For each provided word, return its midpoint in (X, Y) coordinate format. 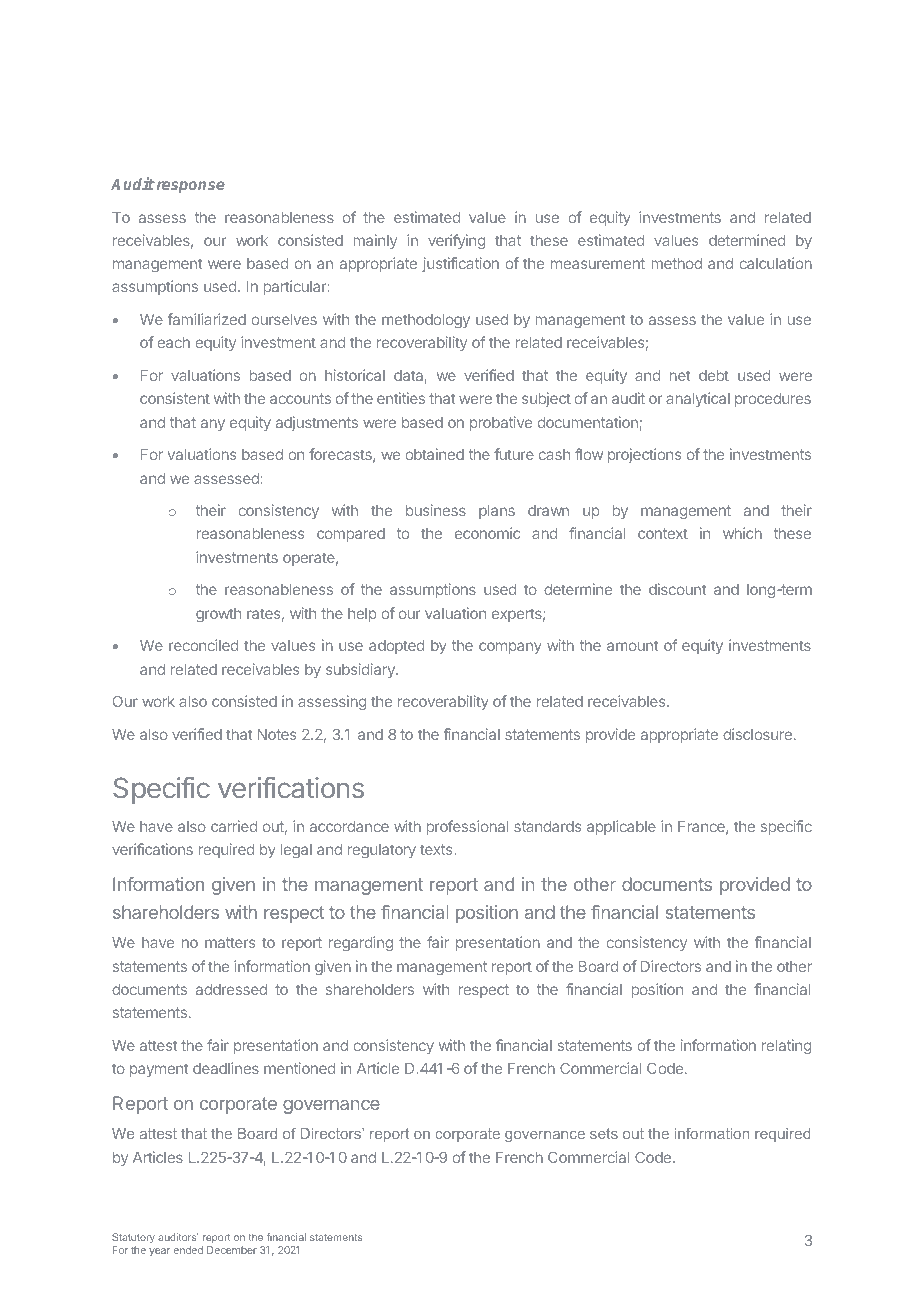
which (742, 533)
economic (487, 533)
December (232, 1250)
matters (230, 942)
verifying (456, 241)
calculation (775, 263)
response (189, 187)
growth (218, 615)
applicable (621, 827)
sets (604, 1133)
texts (436, 849)
